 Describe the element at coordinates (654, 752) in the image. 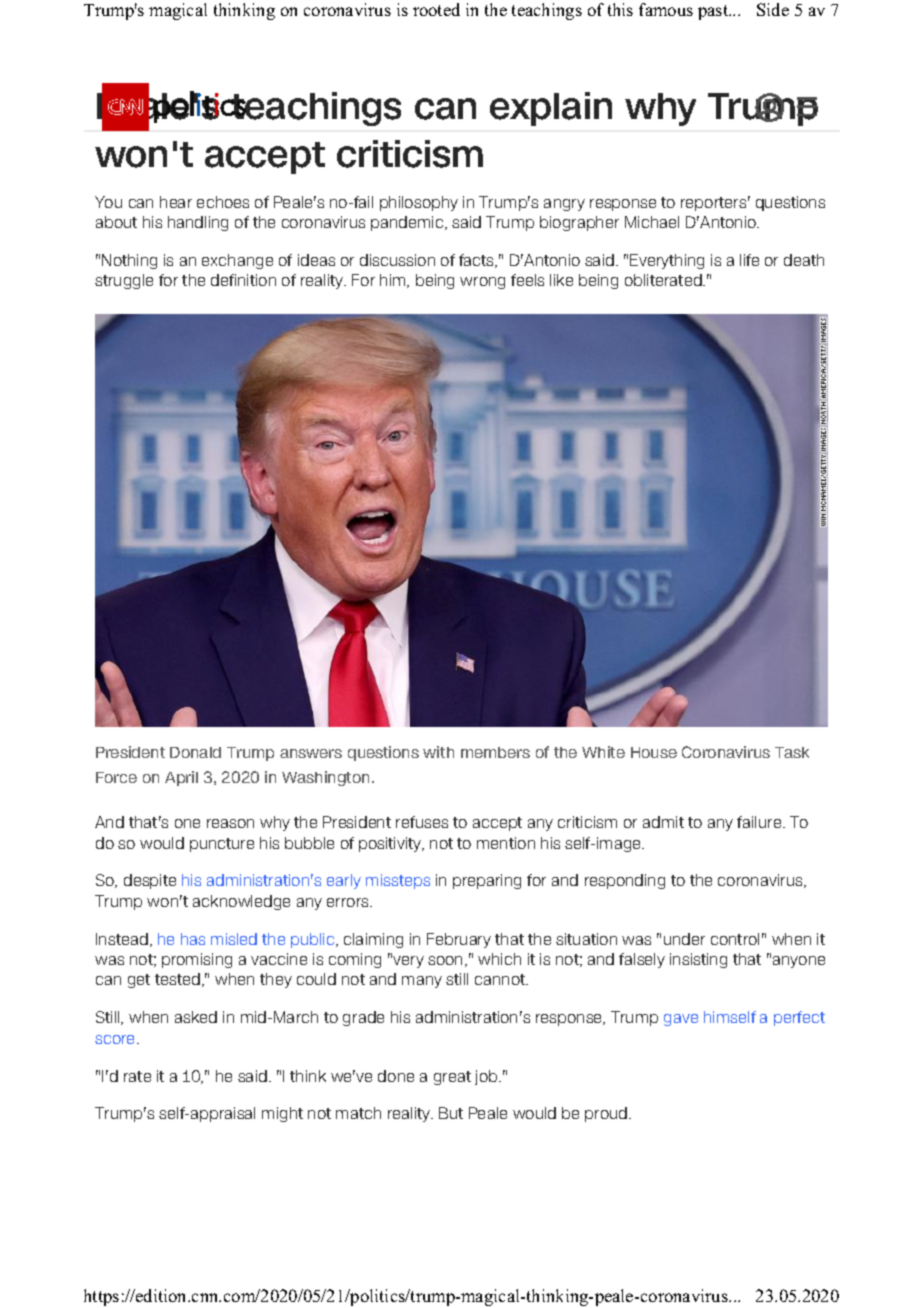

I see `House` at that location.
